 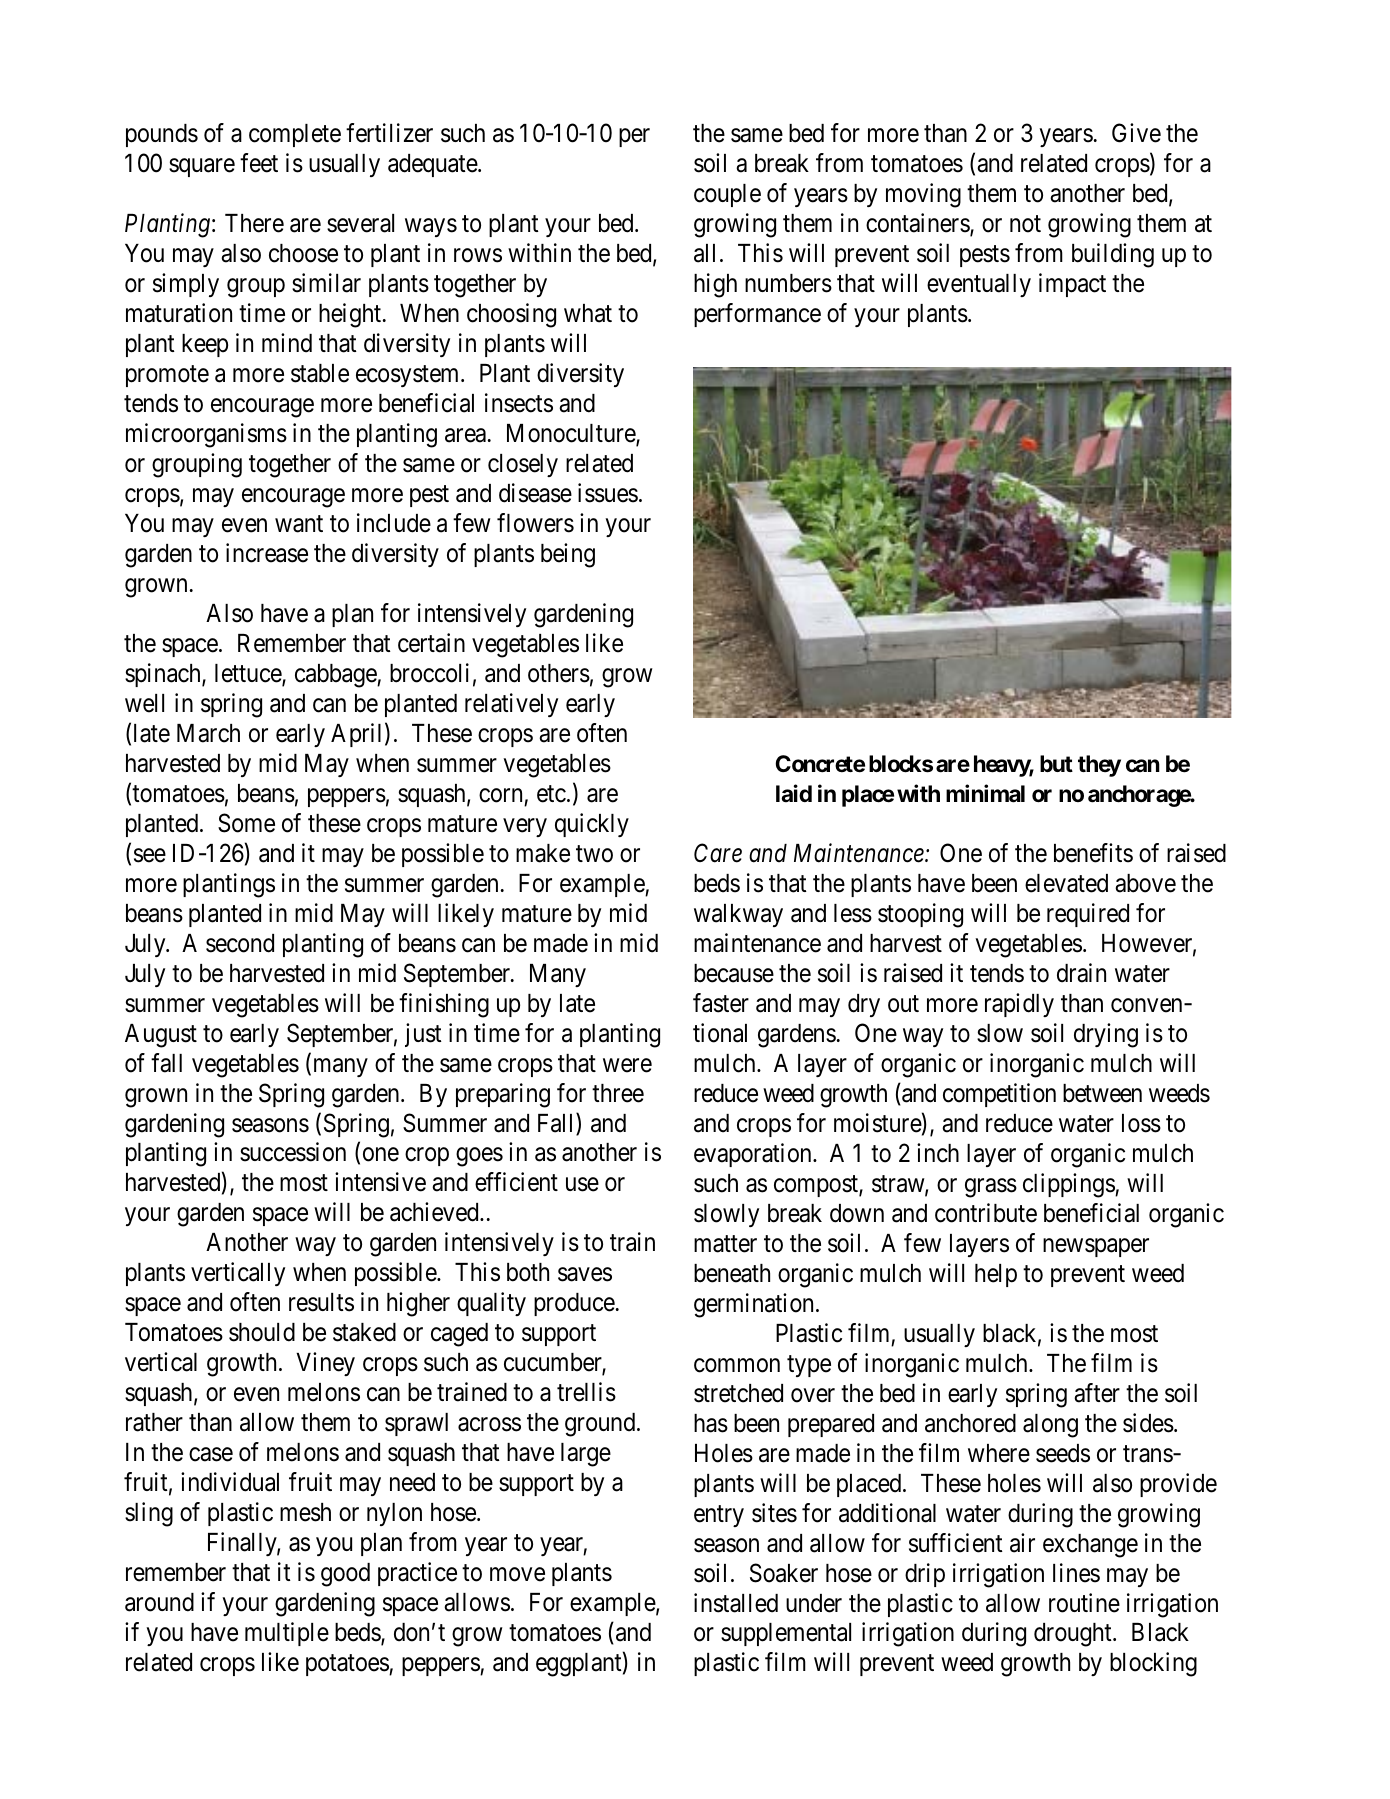 What do you see at coordinates (727, 195) in the screenshot?
I see `couple` at bounding box center [727, 195].
